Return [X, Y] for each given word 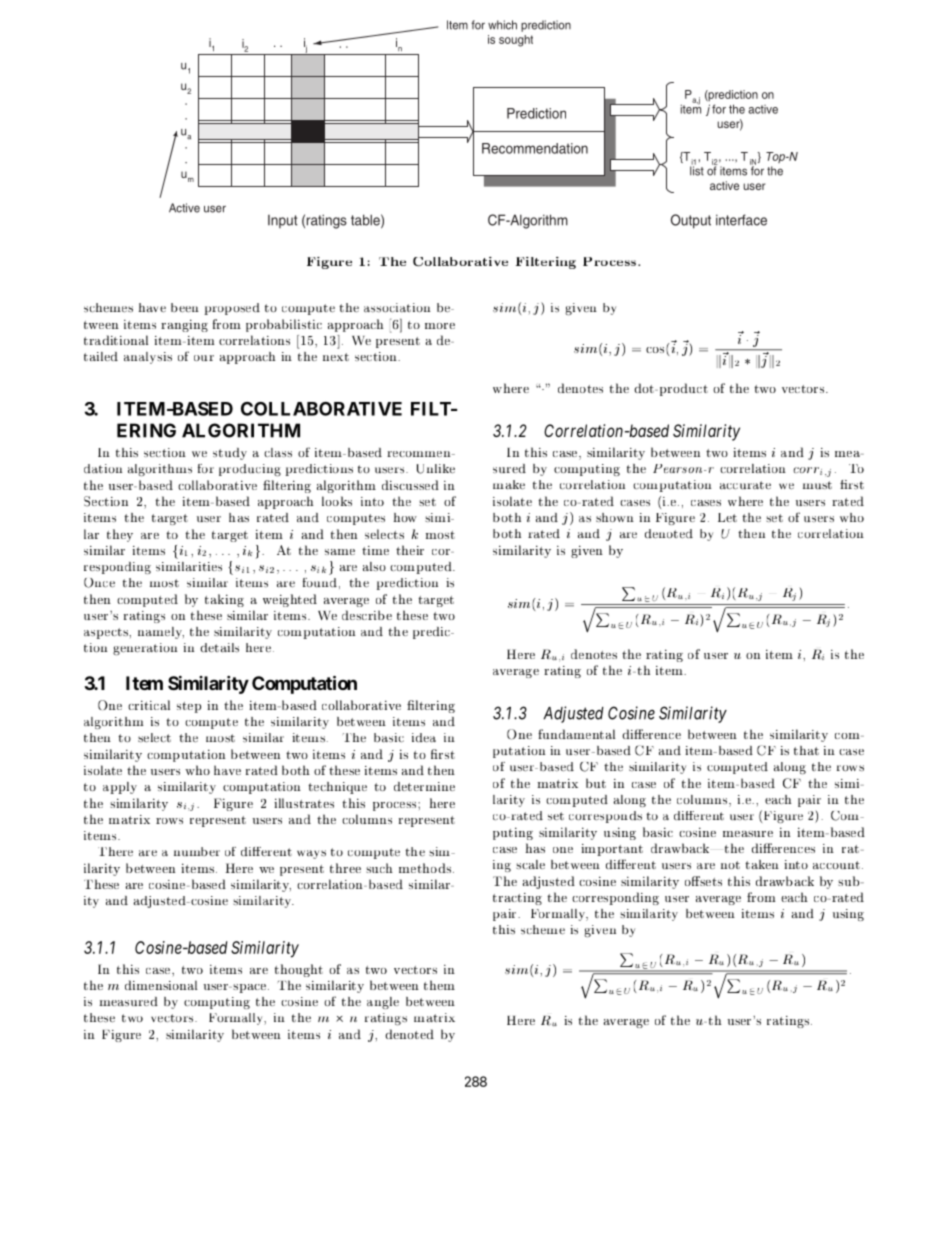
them [439, 985]
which [502, 25]
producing [250, 470]
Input [282, 221]
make [509, 485]
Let [727, 517]
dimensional [161, 985]
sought [516, 41]
